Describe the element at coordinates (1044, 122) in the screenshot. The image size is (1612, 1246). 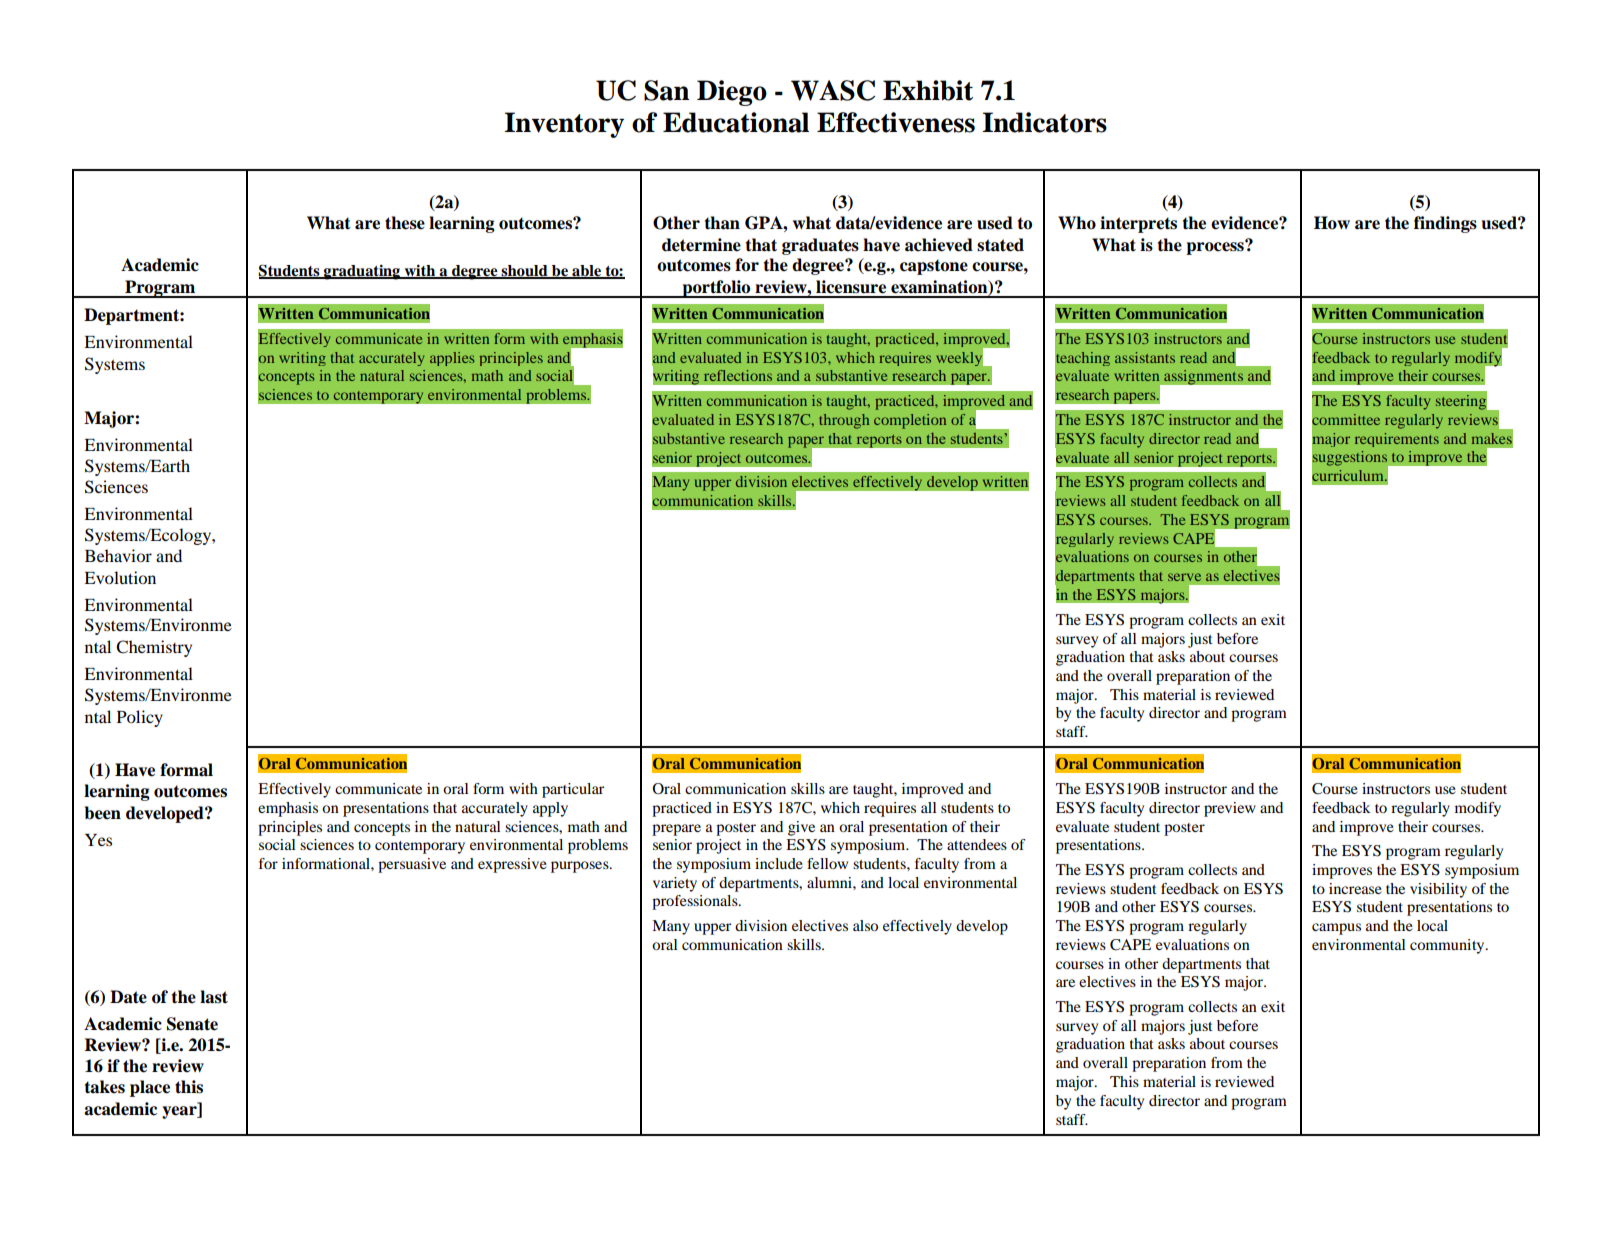
I see `Indicators` at that location.
